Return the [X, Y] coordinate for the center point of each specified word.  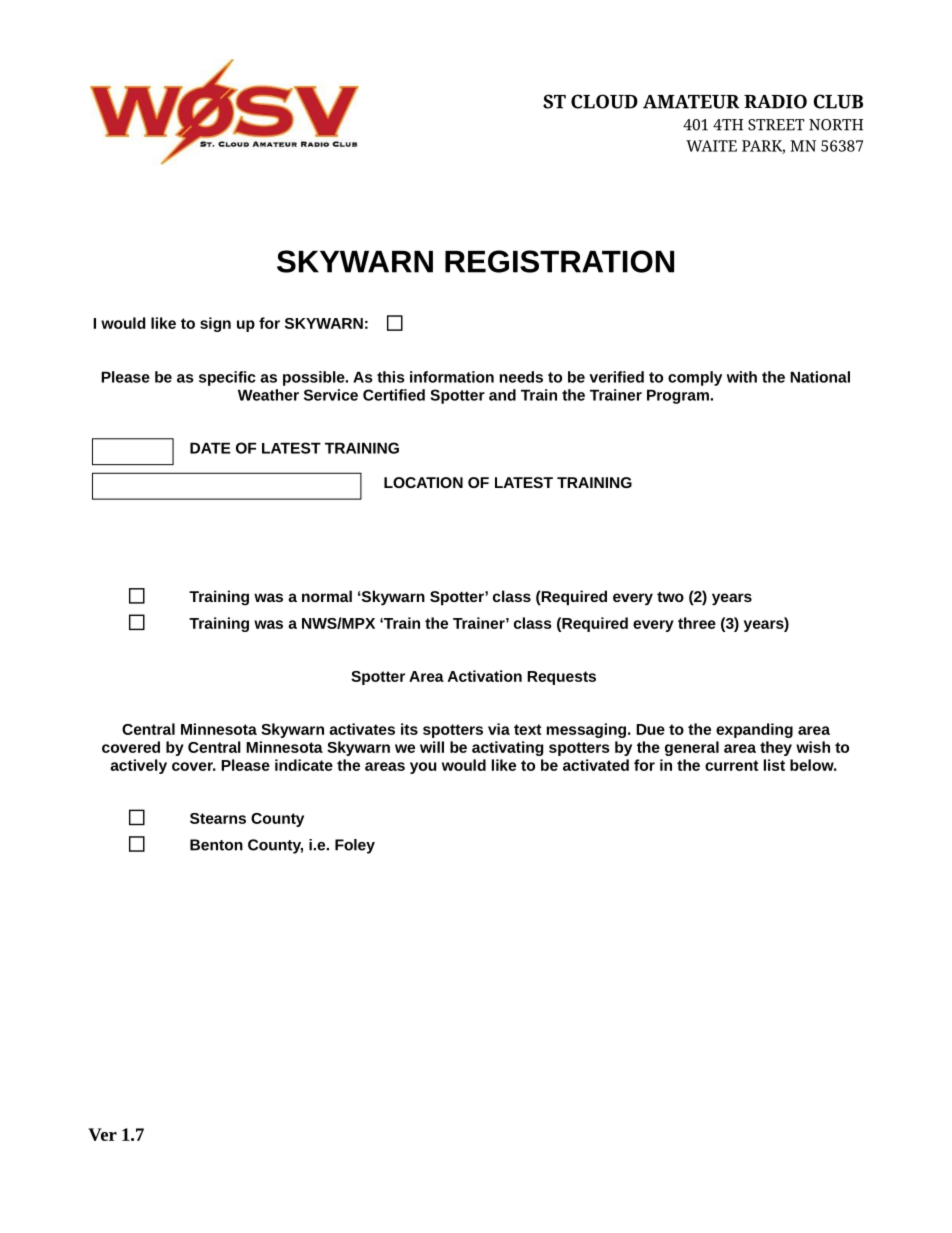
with [742, 377]
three [697, 623]
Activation [485, 676]
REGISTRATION [559, 261]
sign [215, 324]
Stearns [218, 818]
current [731, 765]
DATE [210, 448]
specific [227, 378]
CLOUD [604, 101]
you [423, 768]
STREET [776, 125]
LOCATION [423, 482]
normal [327, 596]
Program [678, 396]
